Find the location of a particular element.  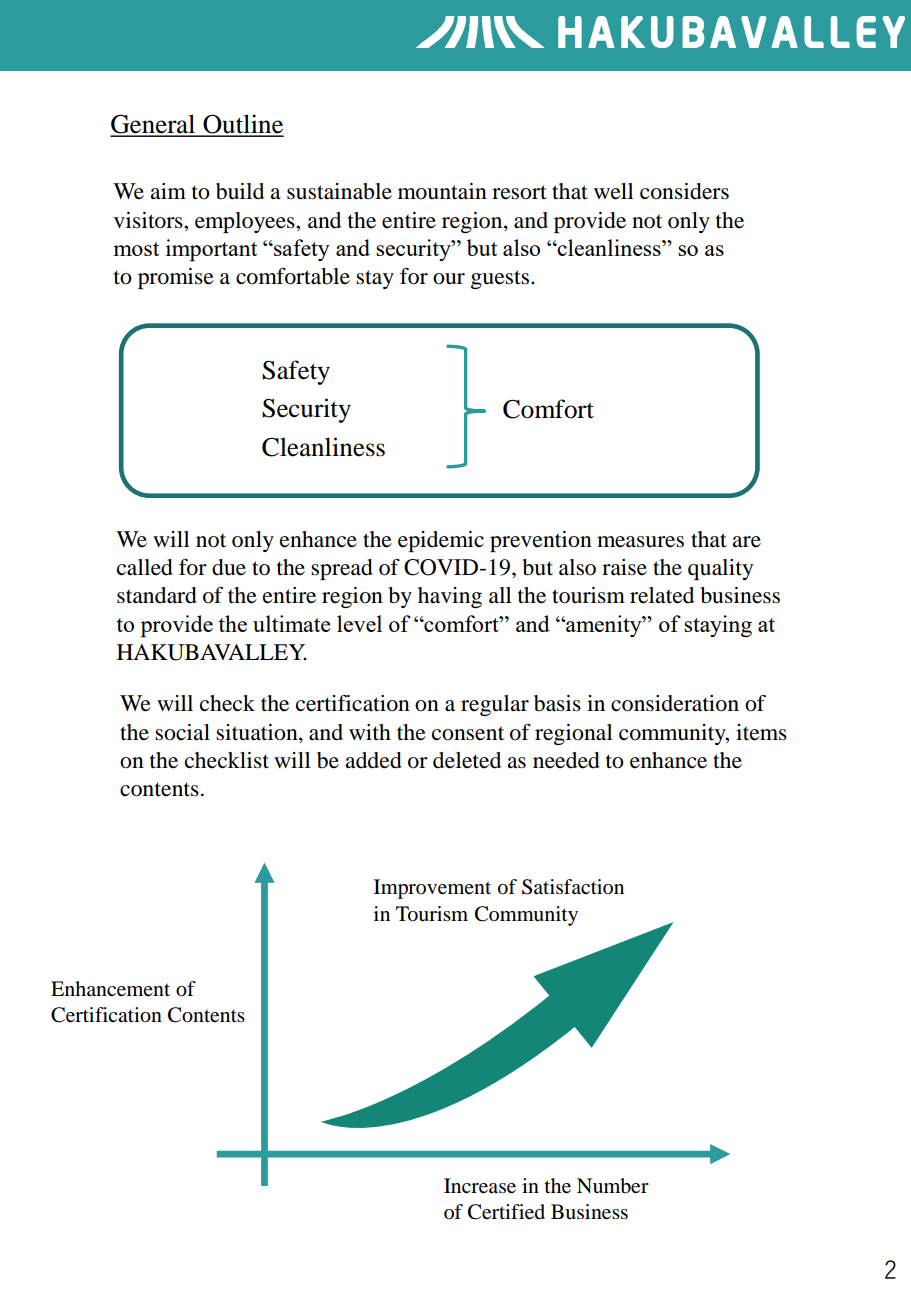

mountain is located at coordinates (442, 191).
